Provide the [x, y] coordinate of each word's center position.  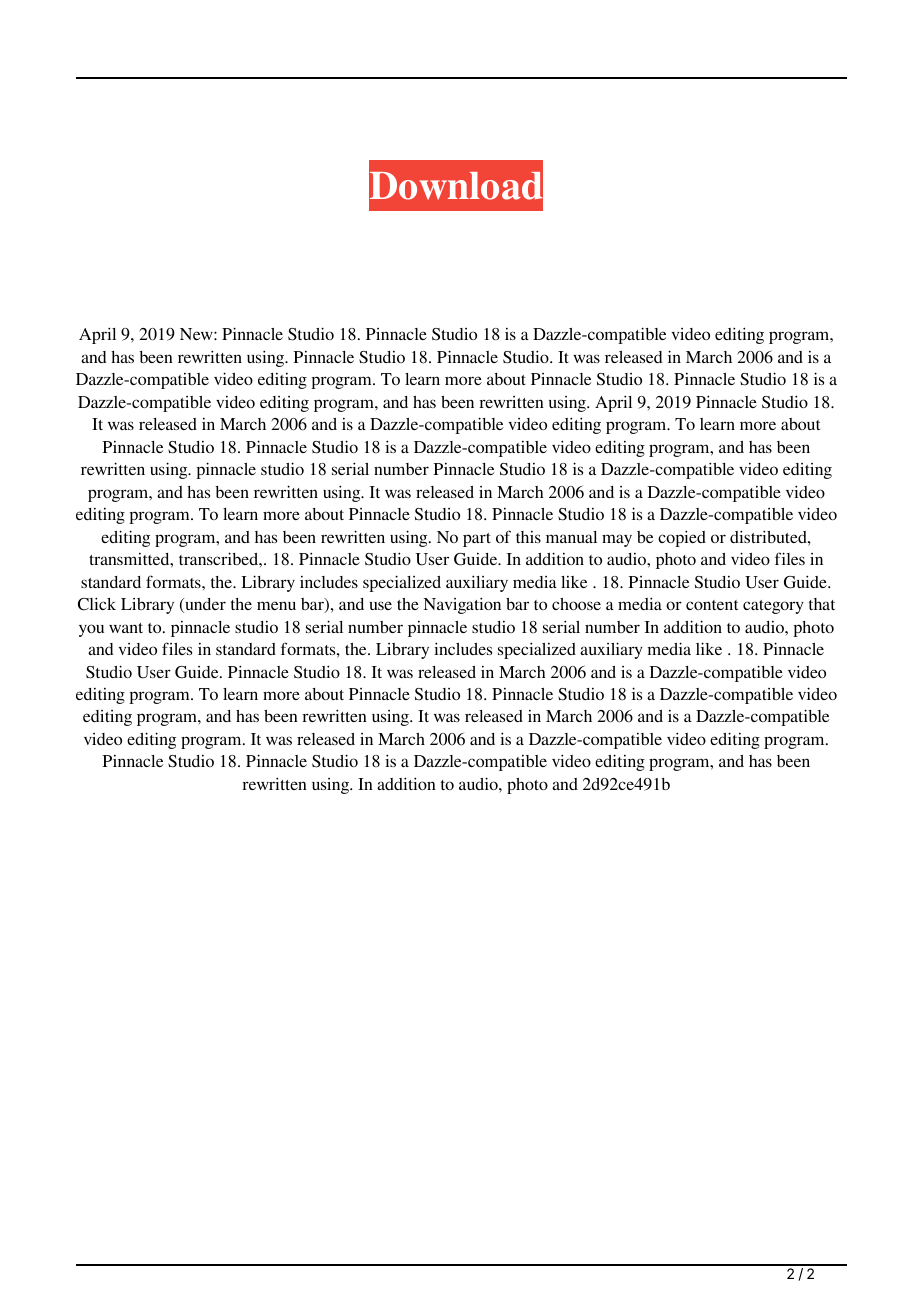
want [126, 628]
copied [682, 538]
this [528, 537]
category [773, 607]
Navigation [462, 605]
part [477, 540]
